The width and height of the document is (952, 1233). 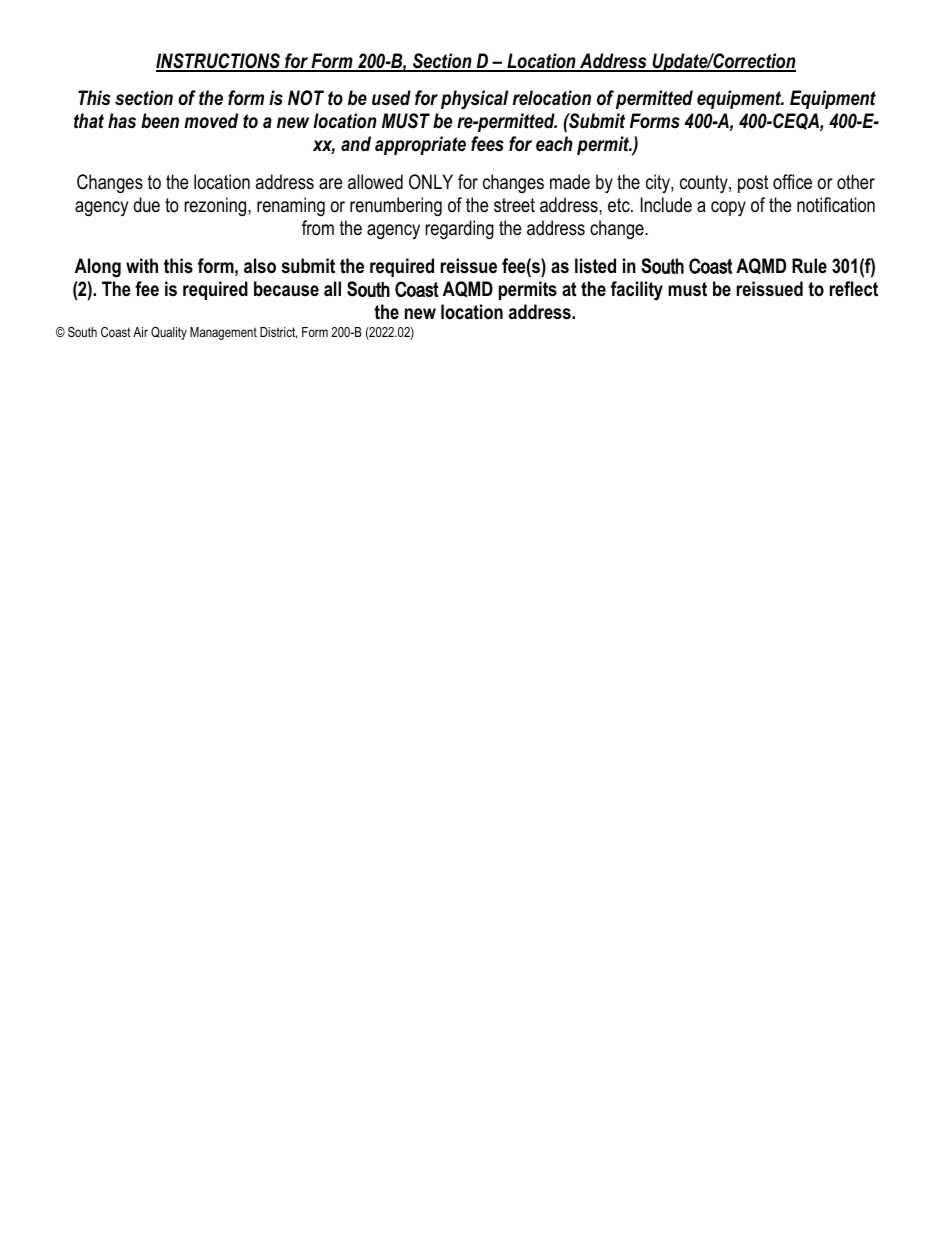 What do you see at coordinates (160, 121) in the document?
I see `been` at bounding box center [160, 121].
